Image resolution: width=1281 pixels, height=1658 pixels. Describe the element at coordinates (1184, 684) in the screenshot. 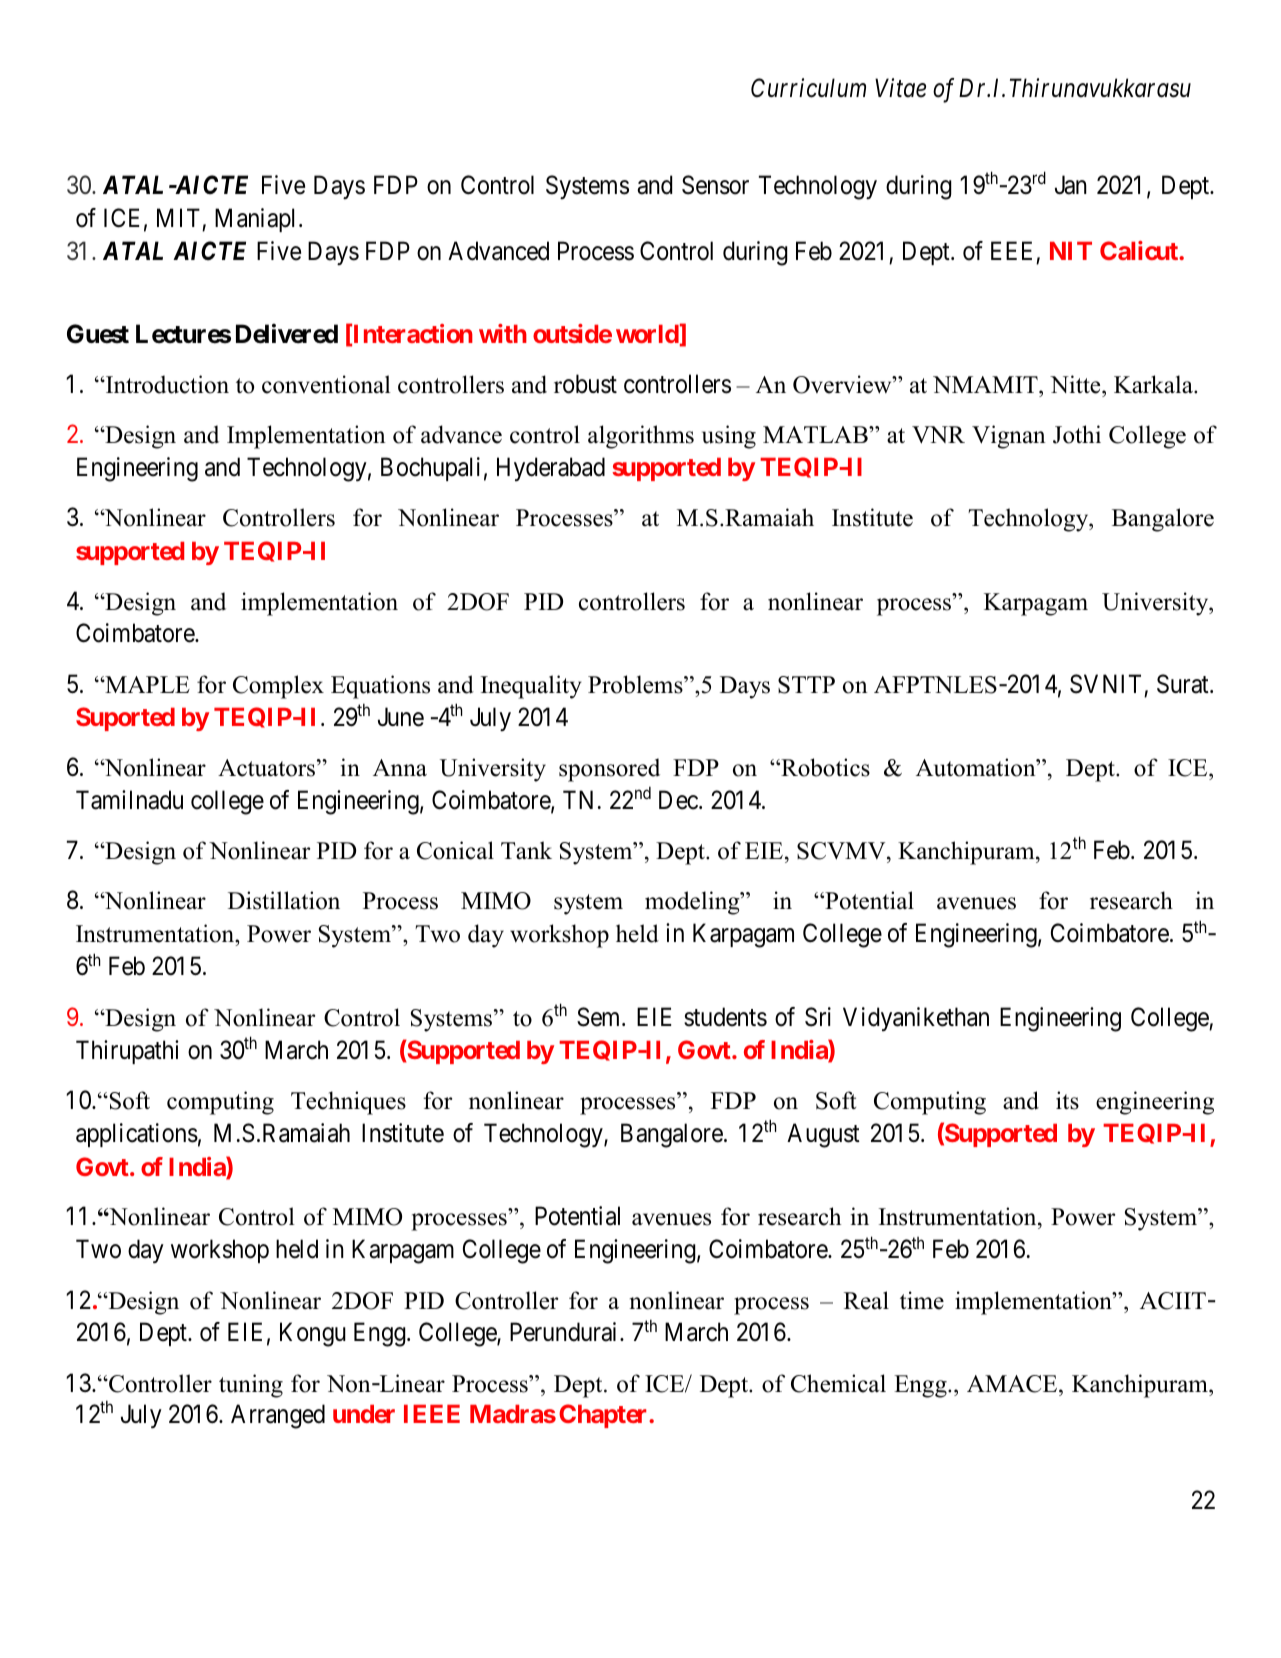

I see `Surat` at that location.
